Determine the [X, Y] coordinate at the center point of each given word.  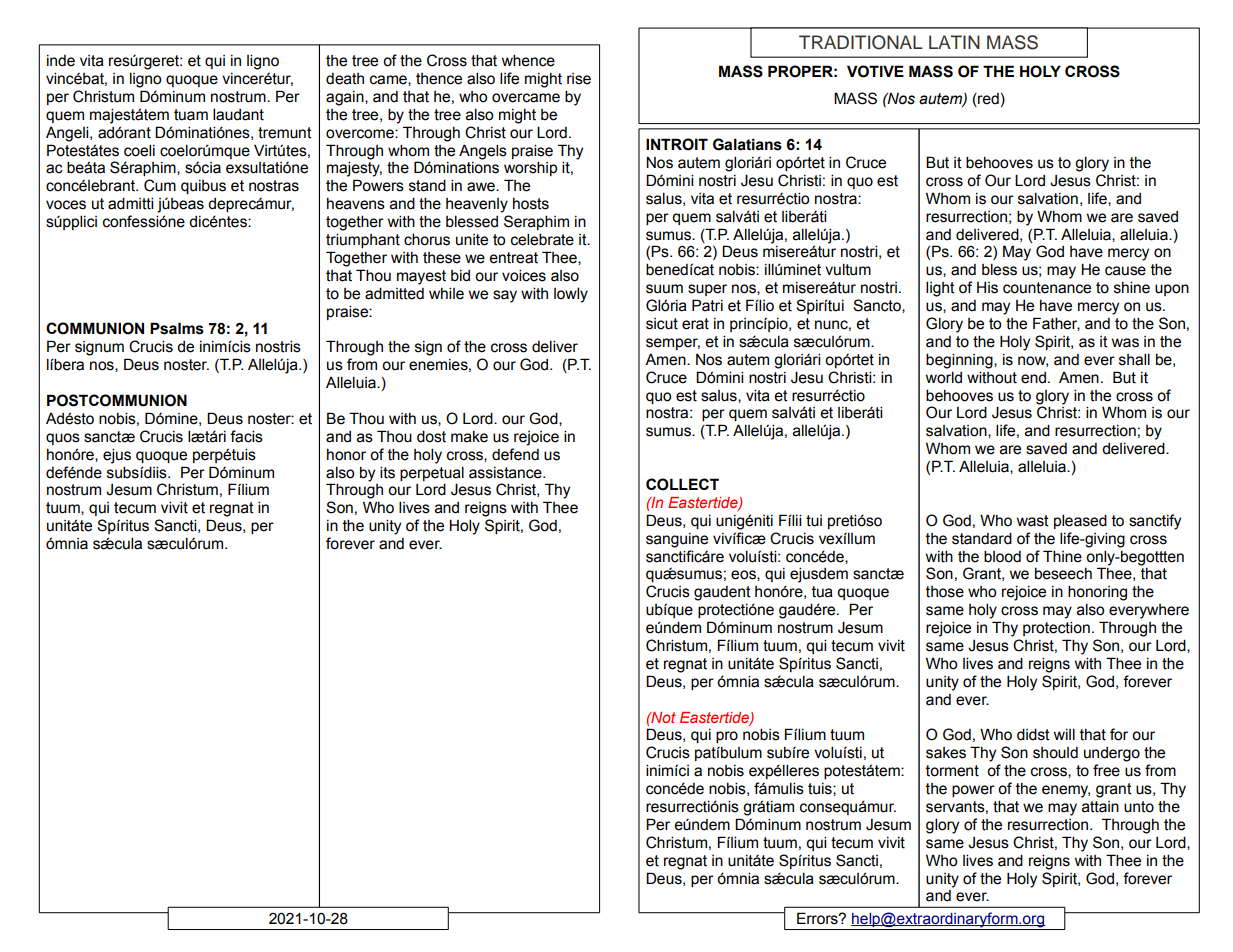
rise [579, 79]
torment [952, 771]
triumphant [363, 240]
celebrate [542, 239]
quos [63, 439]
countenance [1047, 288]
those [945, 592]
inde [61, 61]
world [944, 377]
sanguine [677, 540]
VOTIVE [875, 71]
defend [515, 454]
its [387, 472]
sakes [946, 753]
